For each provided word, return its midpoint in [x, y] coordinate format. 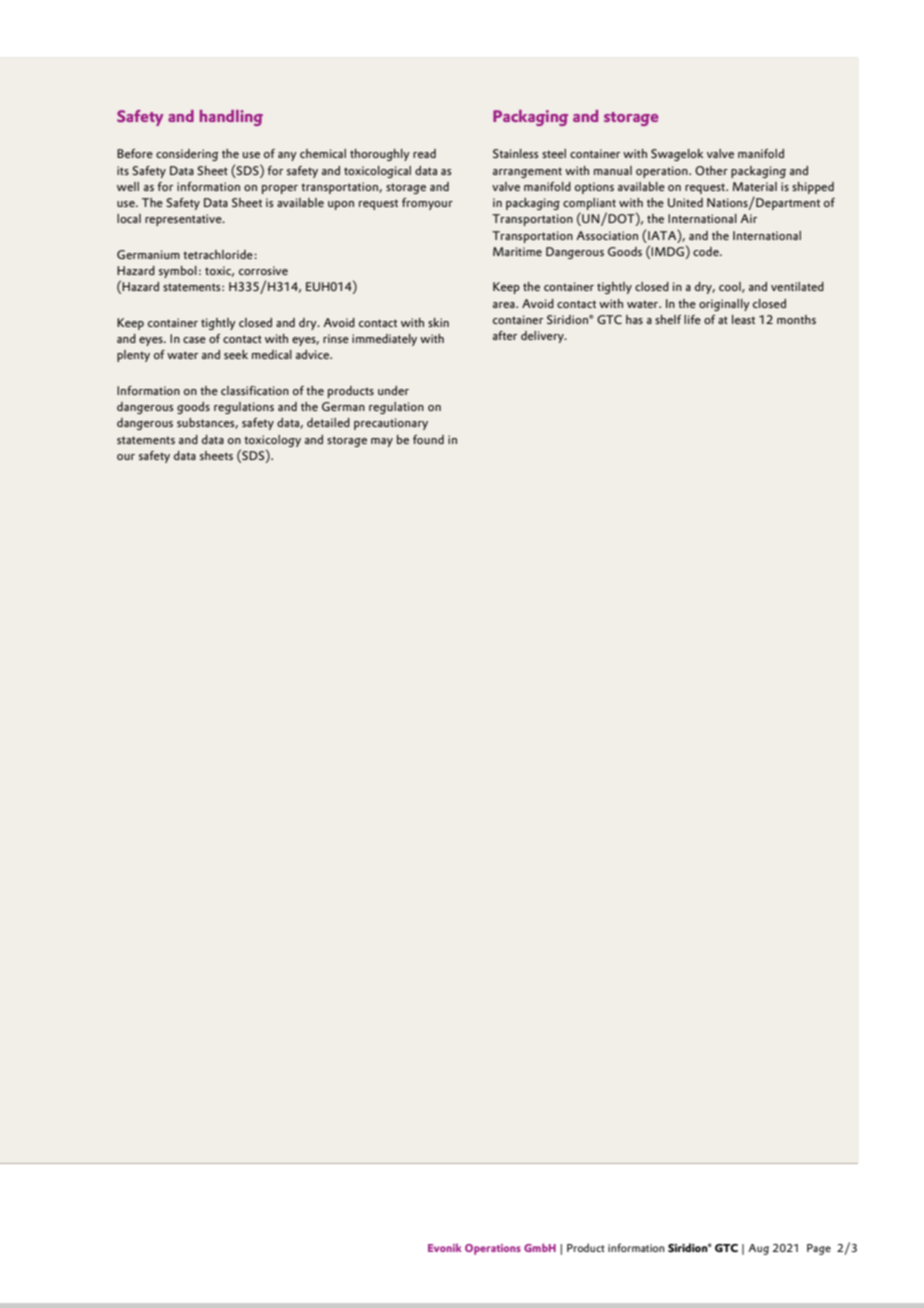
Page [819, 1249]
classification [255, 390]
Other [711, 170]
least [743, 319]
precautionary [391, 424]
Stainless [515, 153]
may [382, 442]
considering [187, 155]
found [428, 439]
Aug [758, 1249]
